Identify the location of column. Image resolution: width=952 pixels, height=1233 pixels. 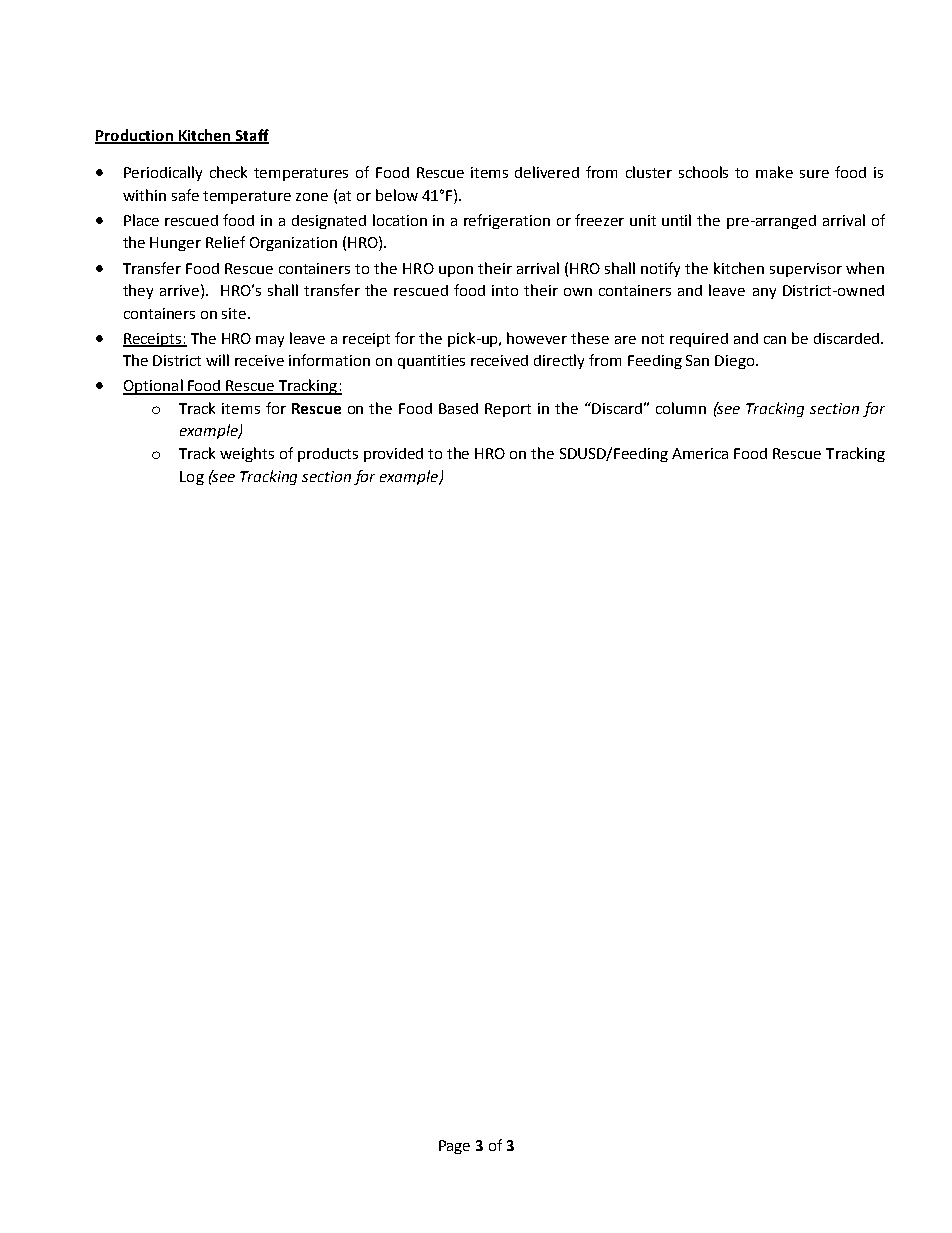
(681, 408).
